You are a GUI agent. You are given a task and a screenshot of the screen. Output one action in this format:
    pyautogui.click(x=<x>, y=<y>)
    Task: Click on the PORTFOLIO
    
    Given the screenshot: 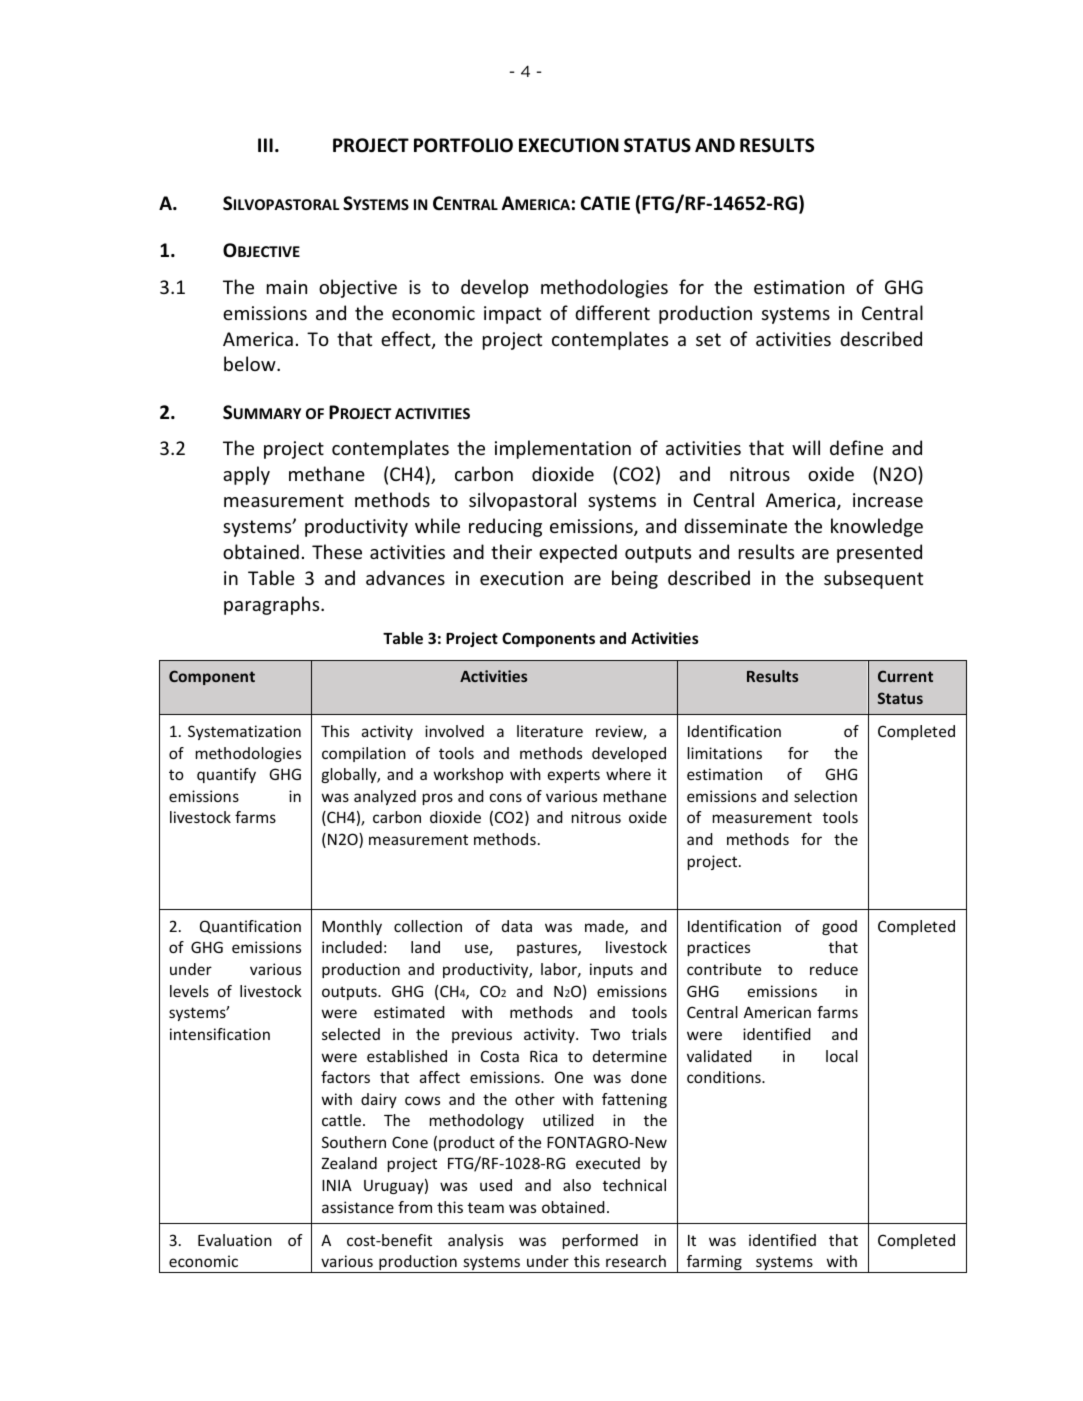 What is the action you would take?
    pyautogui.click(x=463, y=145)
